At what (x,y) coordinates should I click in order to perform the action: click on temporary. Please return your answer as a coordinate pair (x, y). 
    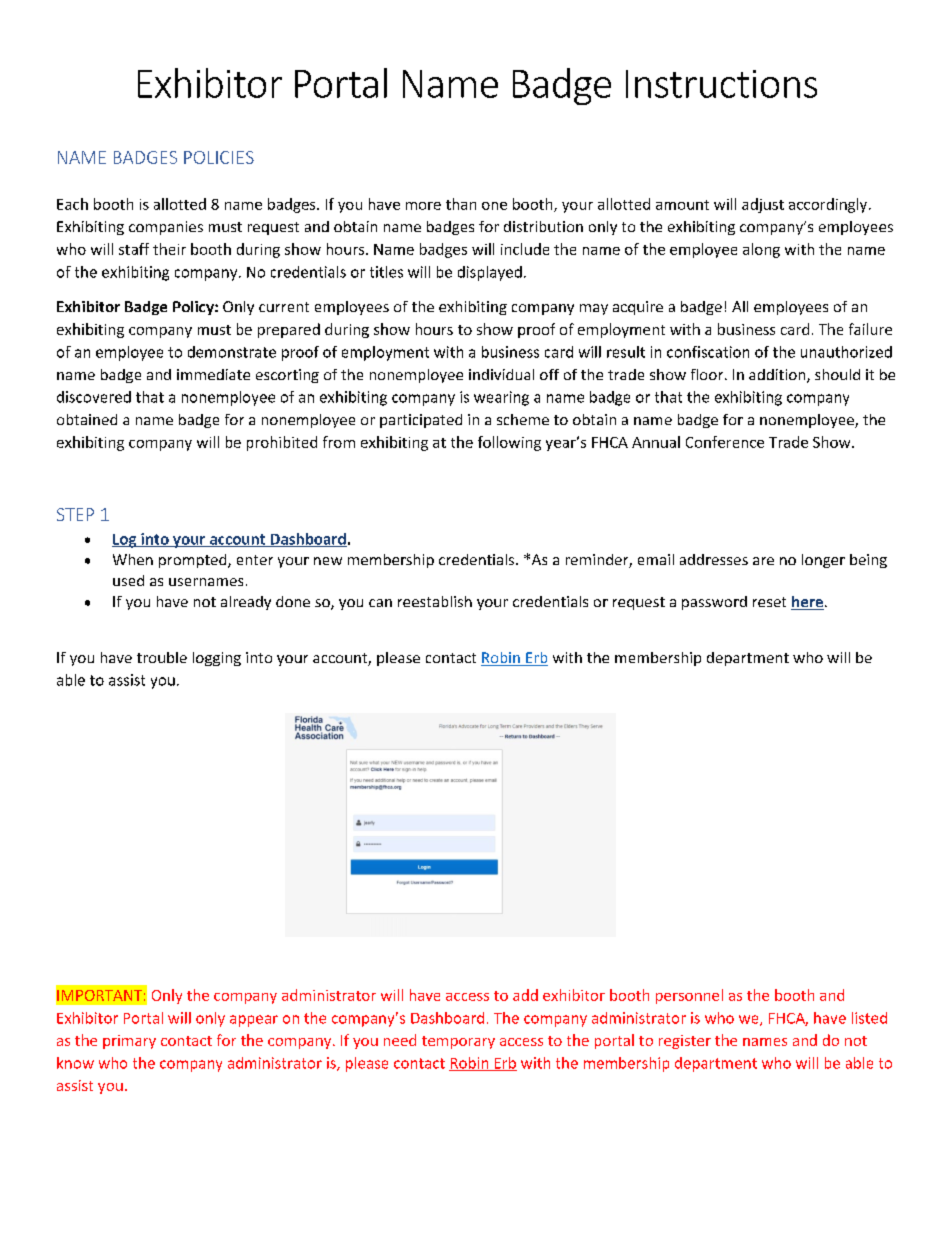
    Looking at the image, I should click on (458, 1042).
